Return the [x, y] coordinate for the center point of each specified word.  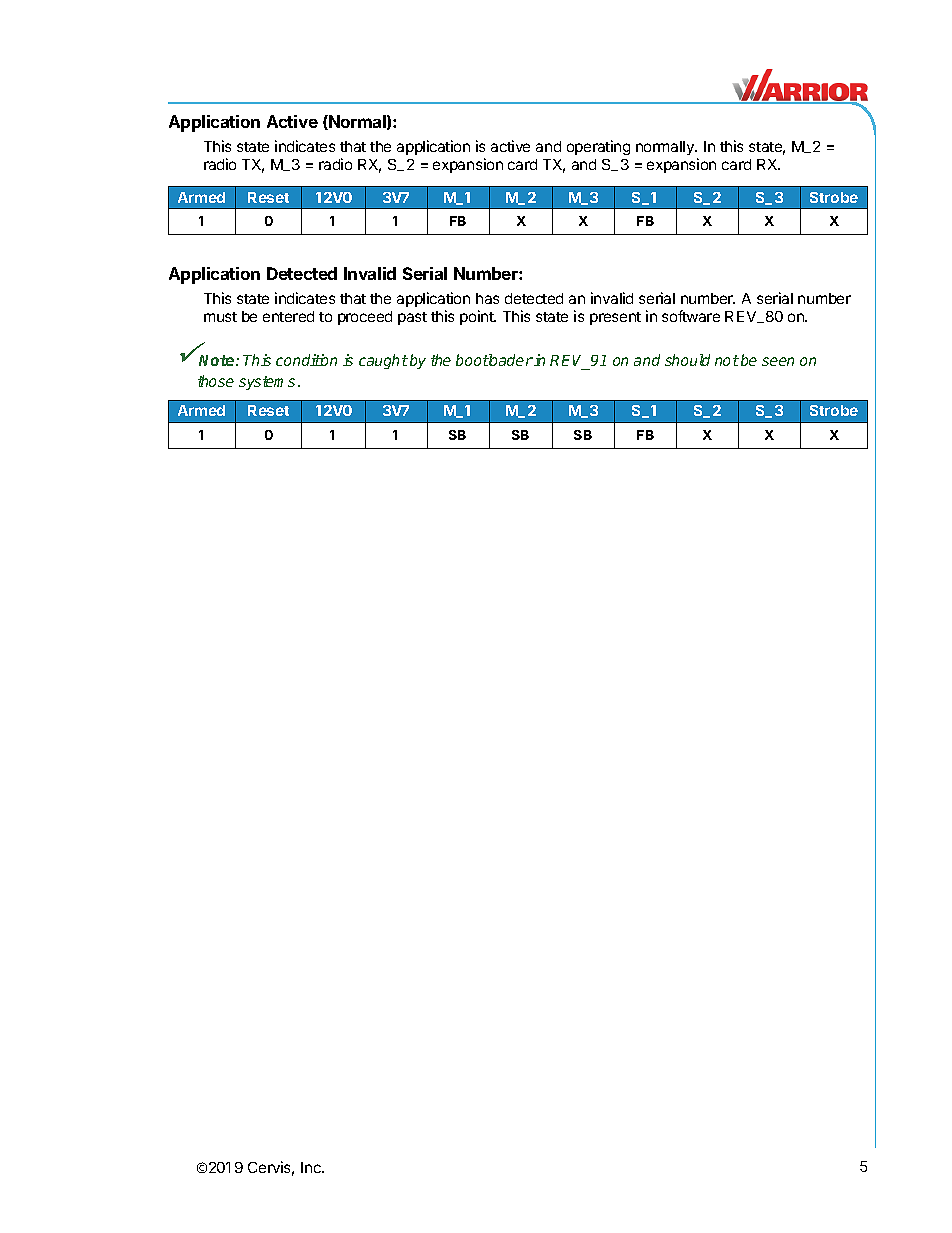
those [216, 381]
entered [288, 316]
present [615, 318]
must [220, 317]
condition [306, 360]
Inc [312, 1167]
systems [267, 383]
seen [778, 361]
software [691, 316]
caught [383, 361]
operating [598, 147]
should [687, 360]
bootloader [494, 360]
